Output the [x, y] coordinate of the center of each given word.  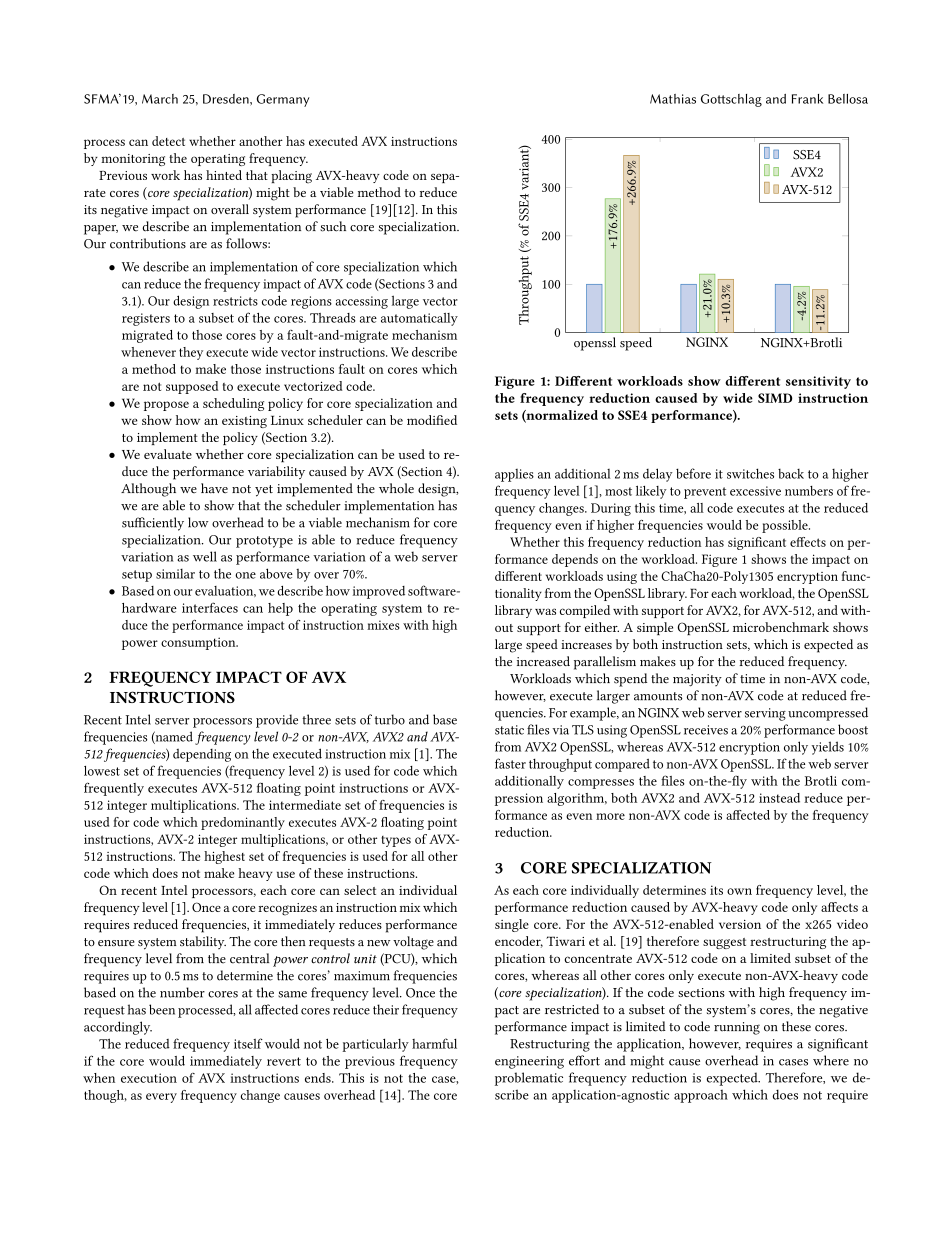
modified [432, 420]
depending [202, 755]
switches [750, 473]
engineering [529, 1062]
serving [765, 714]
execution [149, 1078]
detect [168, 141]
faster [510, 763]
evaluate [168, 454]
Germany [283, 100]
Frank [807, 99]
